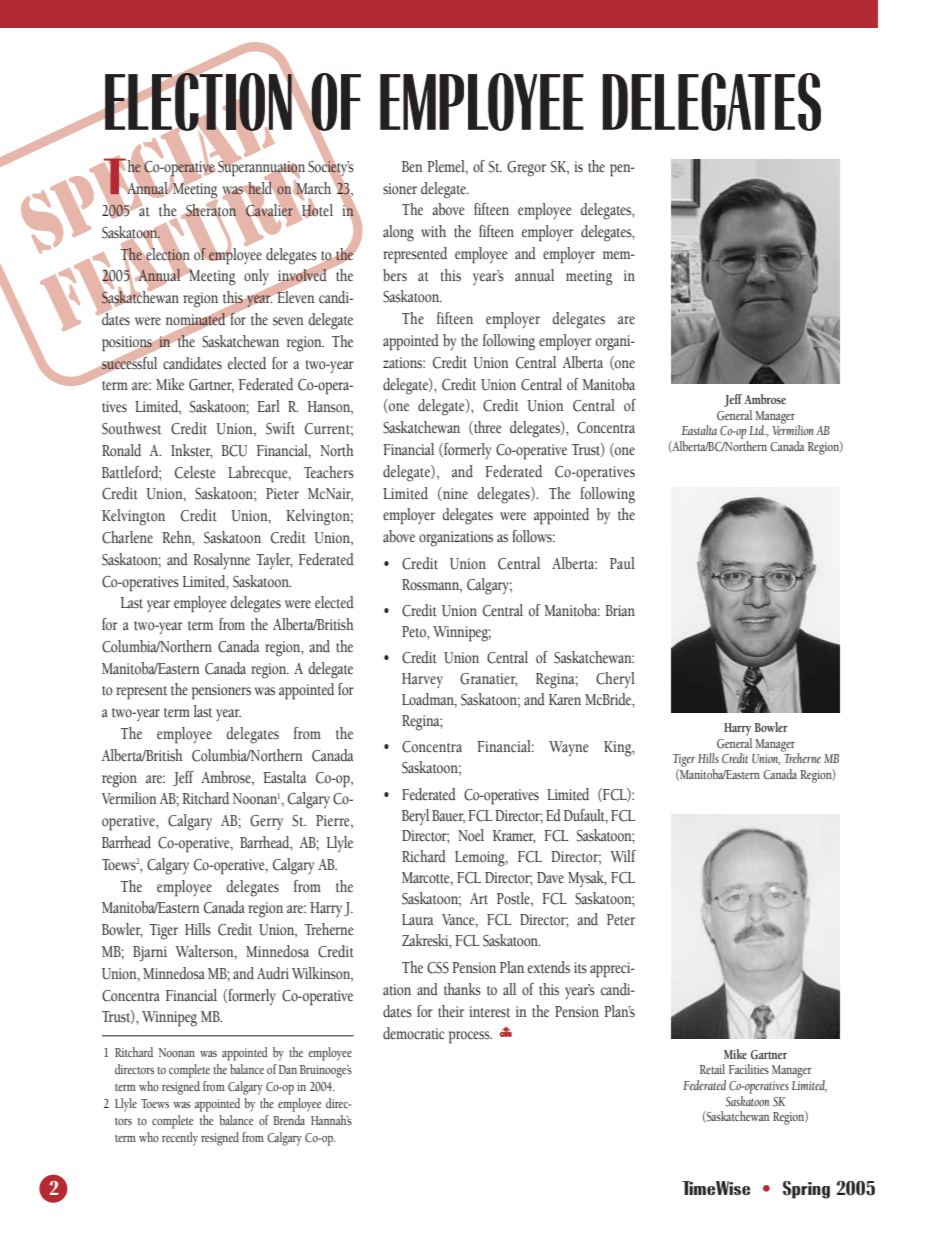  Describe the element at coordinates (433, 231) in the image. I see `with` at that location.
